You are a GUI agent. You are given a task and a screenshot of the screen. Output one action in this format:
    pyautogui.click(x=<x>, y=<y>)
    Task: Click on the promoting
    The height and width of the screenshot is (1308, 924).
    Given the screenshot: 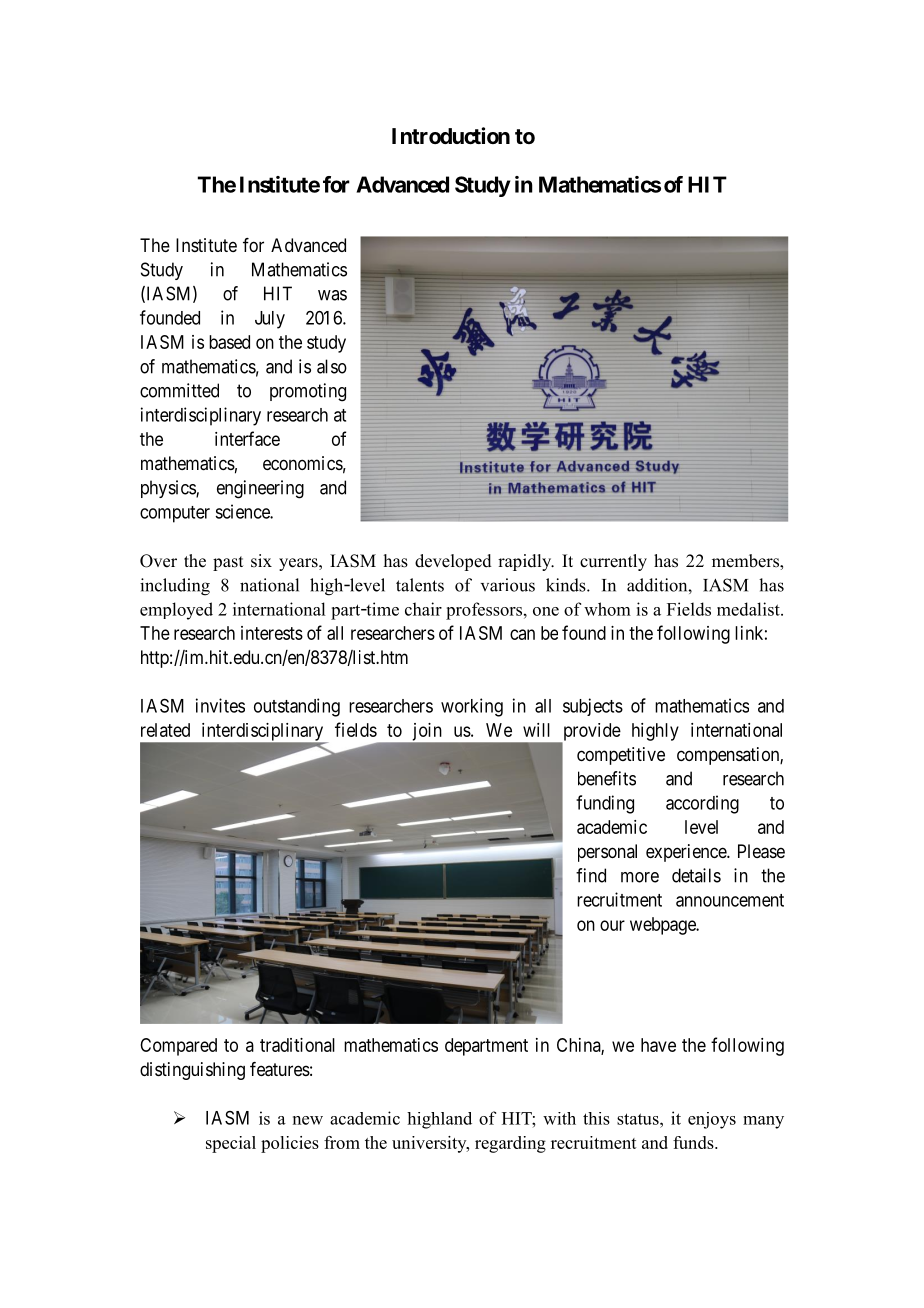 What is the action you would take?
    pyautogui.click(x=308, y=392)
